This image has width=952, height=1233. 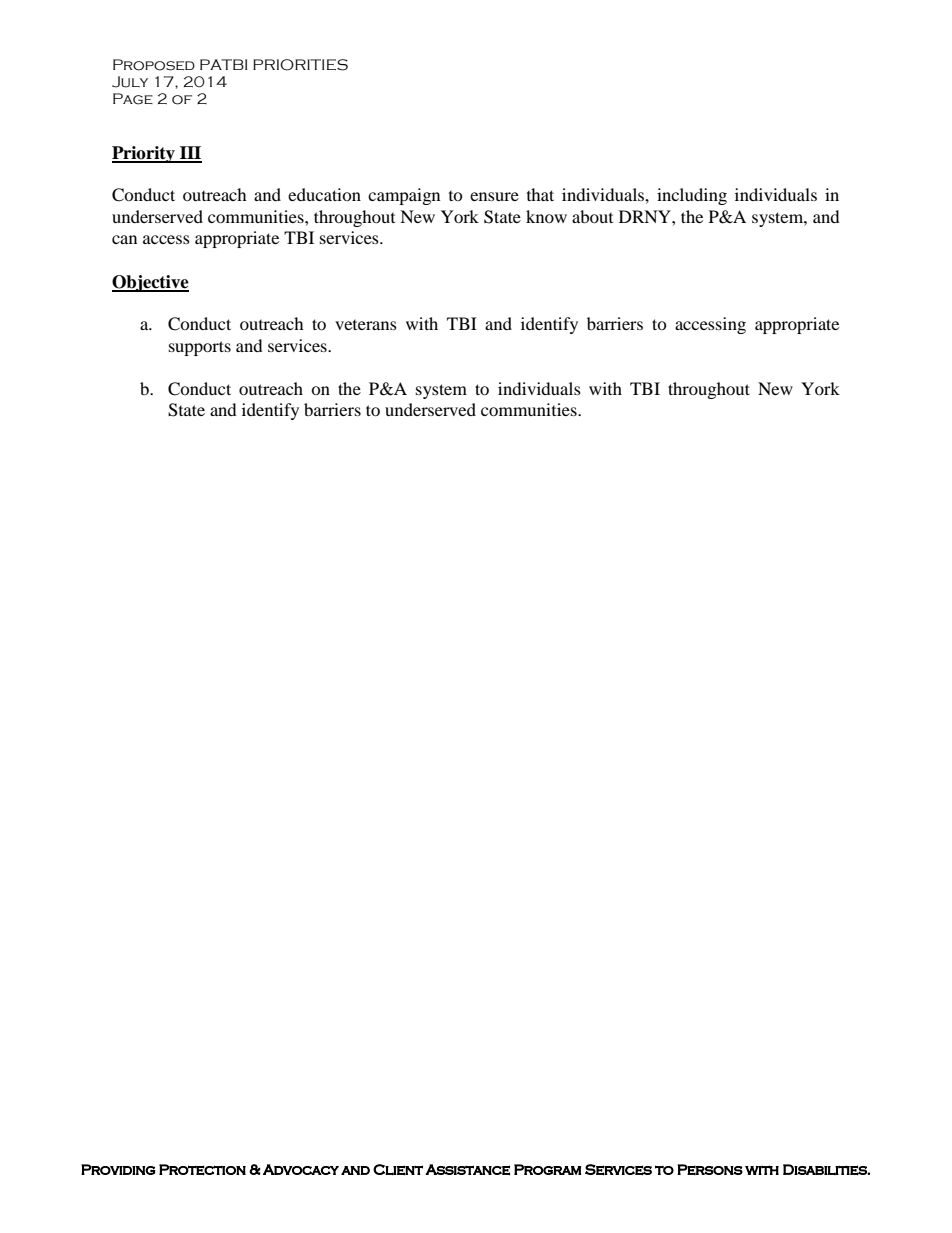 What do you see at coordinates (200, 348) in the image?
I see `supports` at bounding box center [200, 348].
